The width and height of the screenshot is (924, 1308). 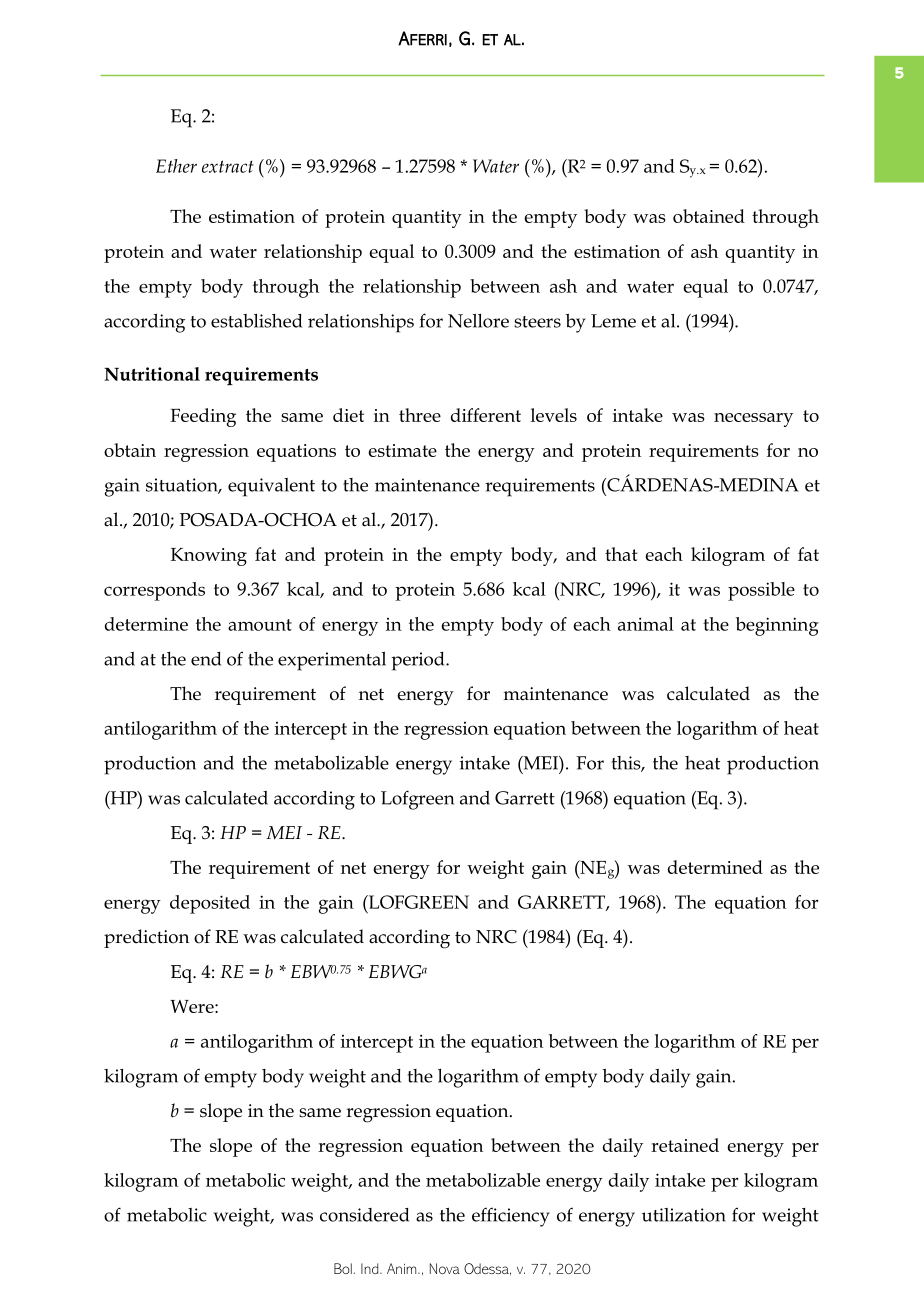 I want to click on retained, so click(x=685, y=1145).
